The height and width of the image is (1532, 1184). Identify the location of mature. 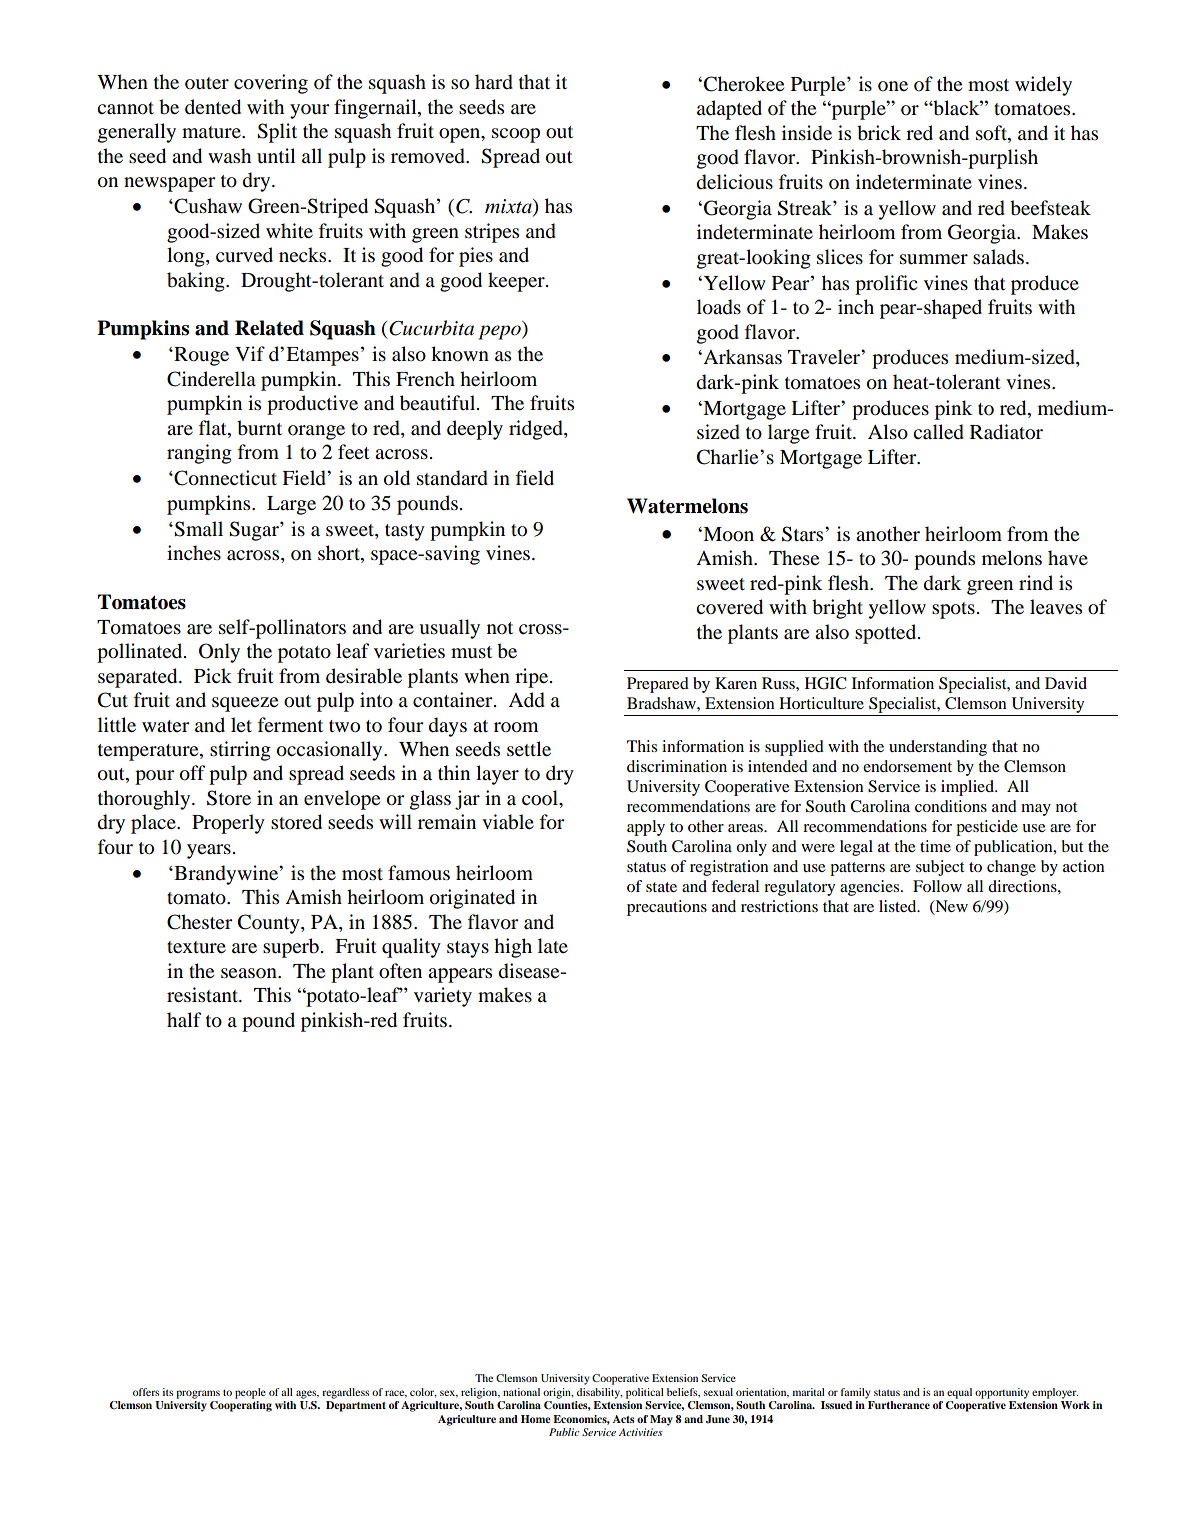
(212, 132).
